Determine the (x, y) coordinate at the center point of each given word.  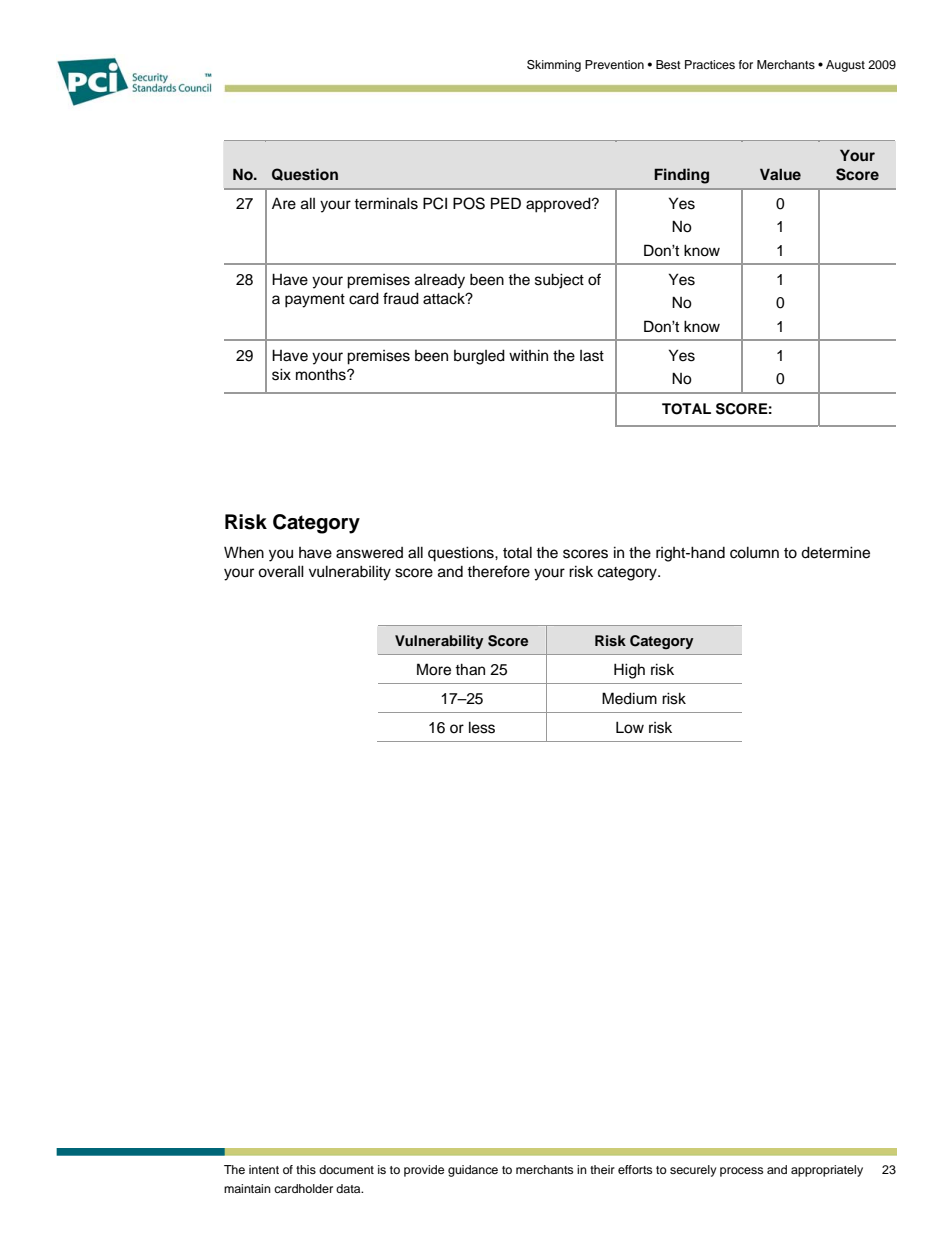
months (322, 374)
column (754, 552)
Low (630, 727)
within (528, 355)
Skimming (554, 66)
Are (284, 203)
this (306, 1169)
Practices (710, 64)
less (482, 727)
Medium (629, 698)
